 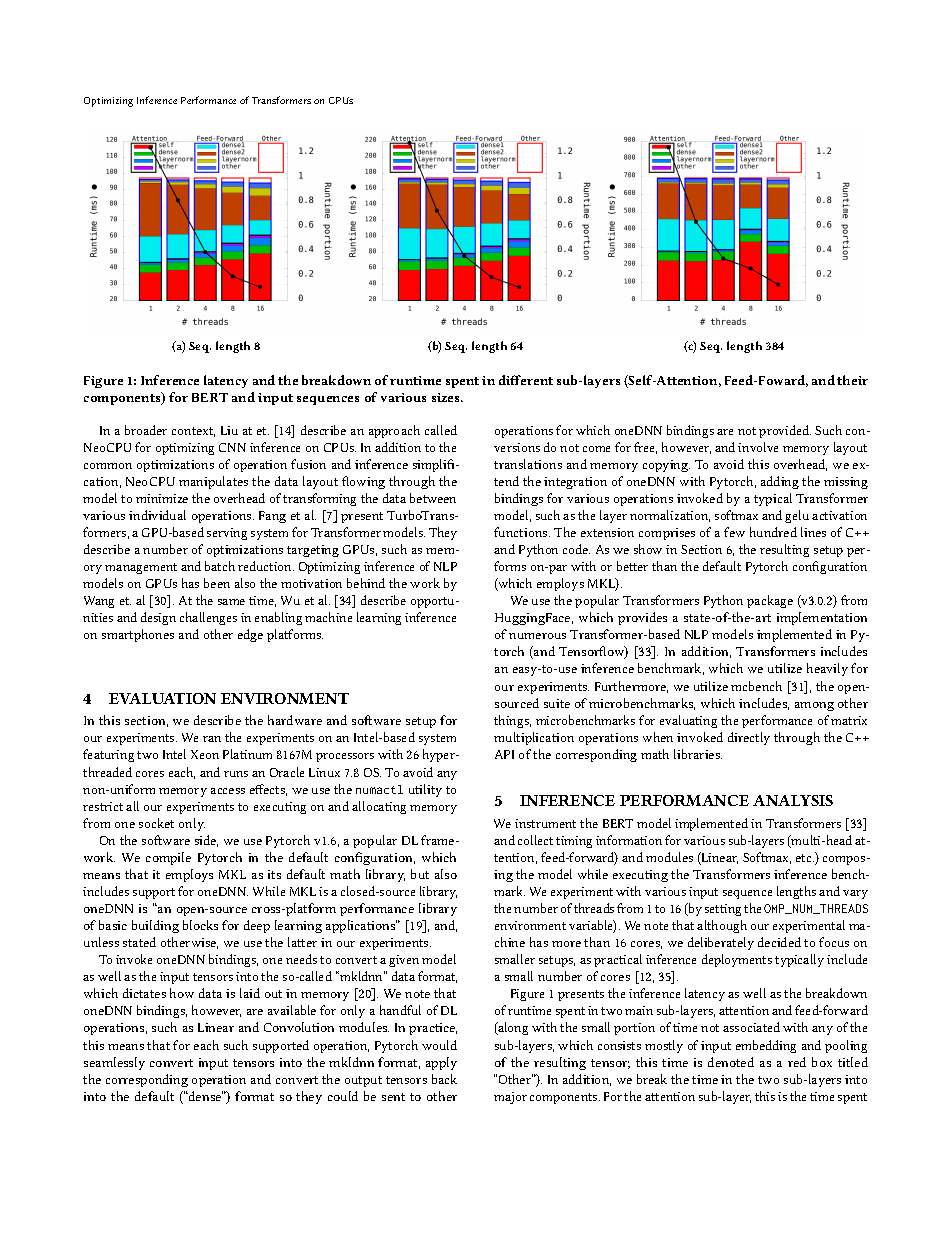 What do you see at coordinates (205, 754) in the document?
I see `Xeon` at bounding box center [205, 754].
